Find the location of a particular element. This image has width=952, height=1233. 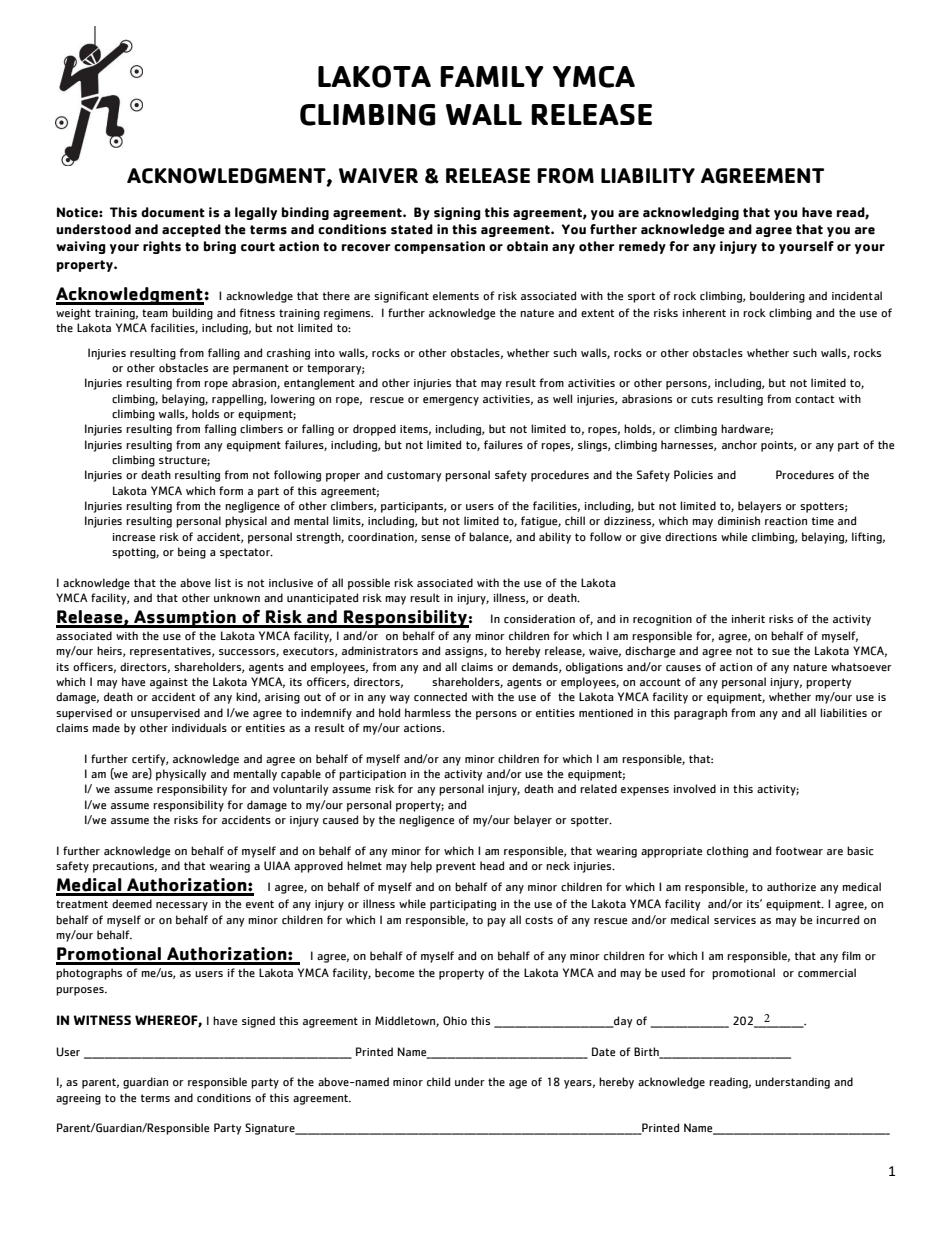

diminish is located at coordinates (739, 520).
